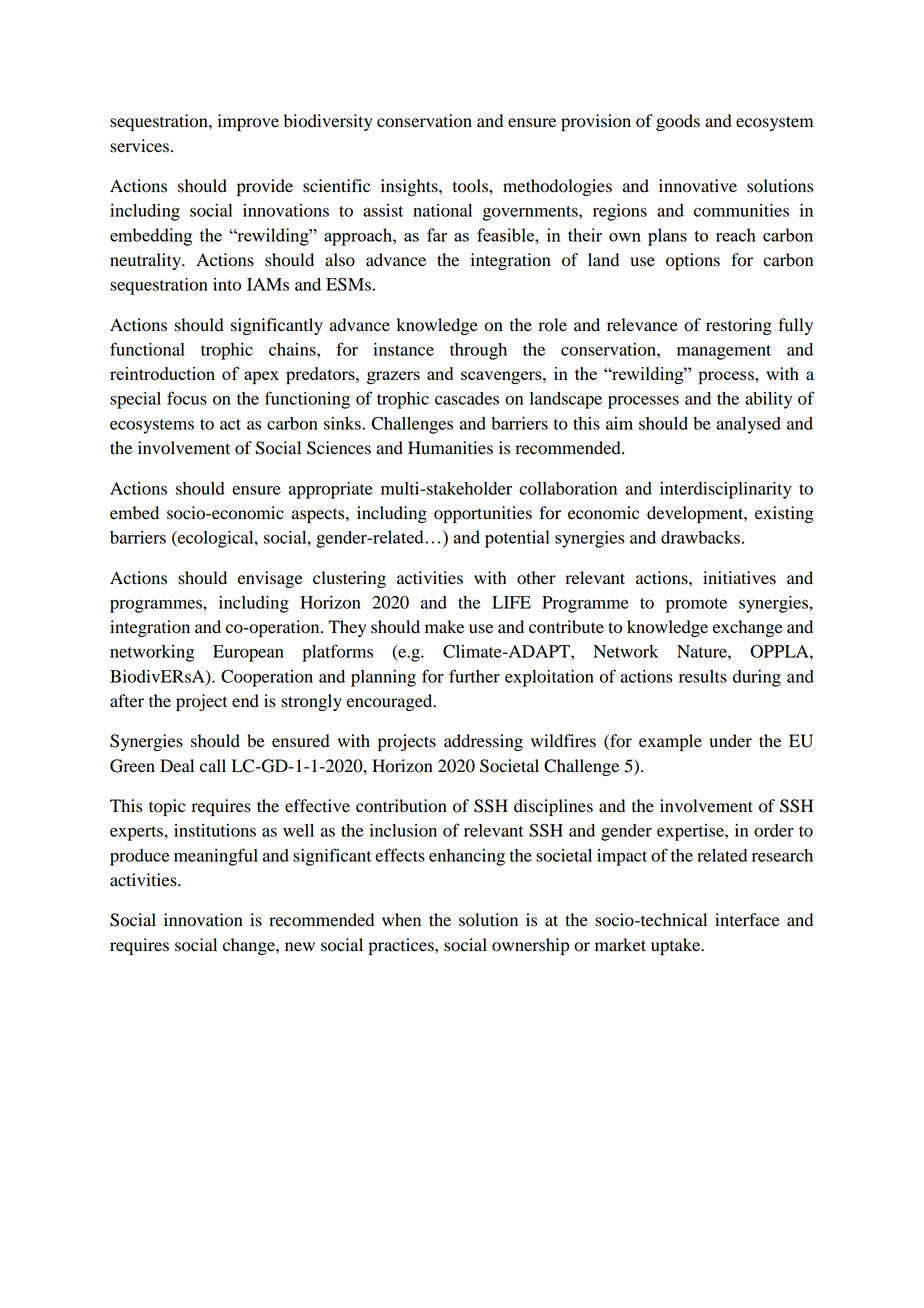  Describe the element at coordinates (748, 425) in the screenshot. I see `analysed` at that location.
